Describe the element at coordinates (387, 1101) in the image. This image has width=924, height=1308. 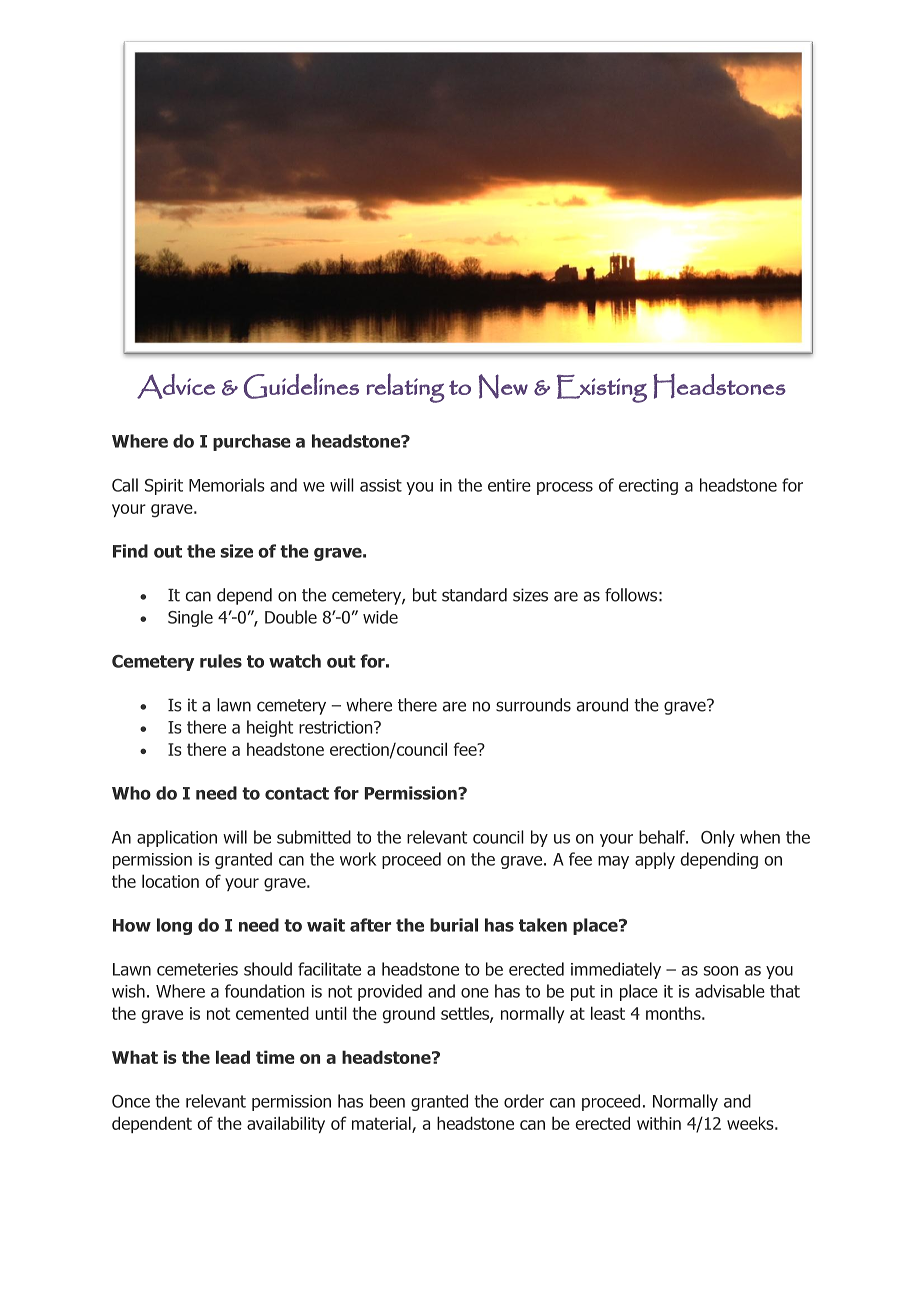
I see `been` at that location.
